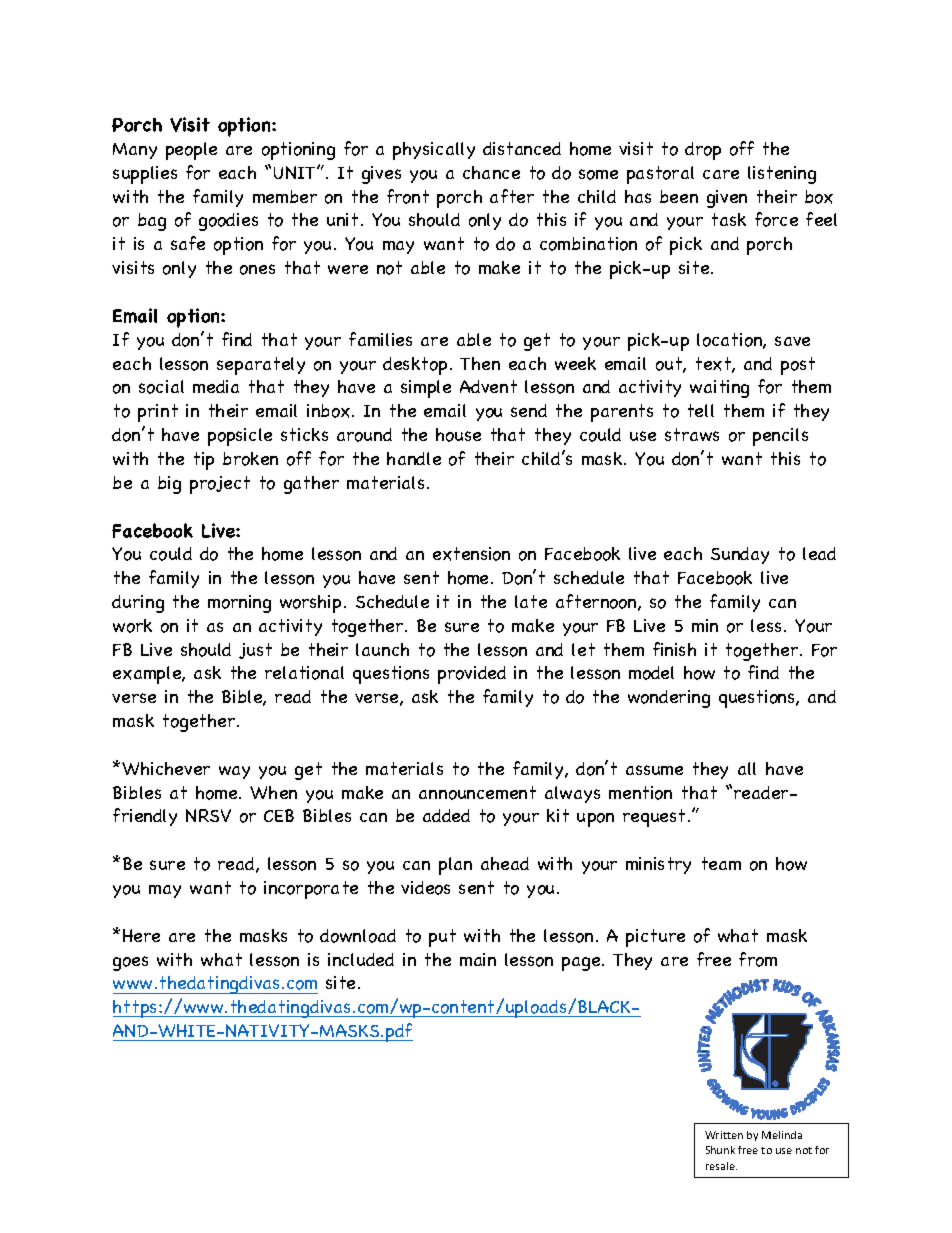  Describe the element at coordinates (472, 675) in the page. I see `provided` at that location.
